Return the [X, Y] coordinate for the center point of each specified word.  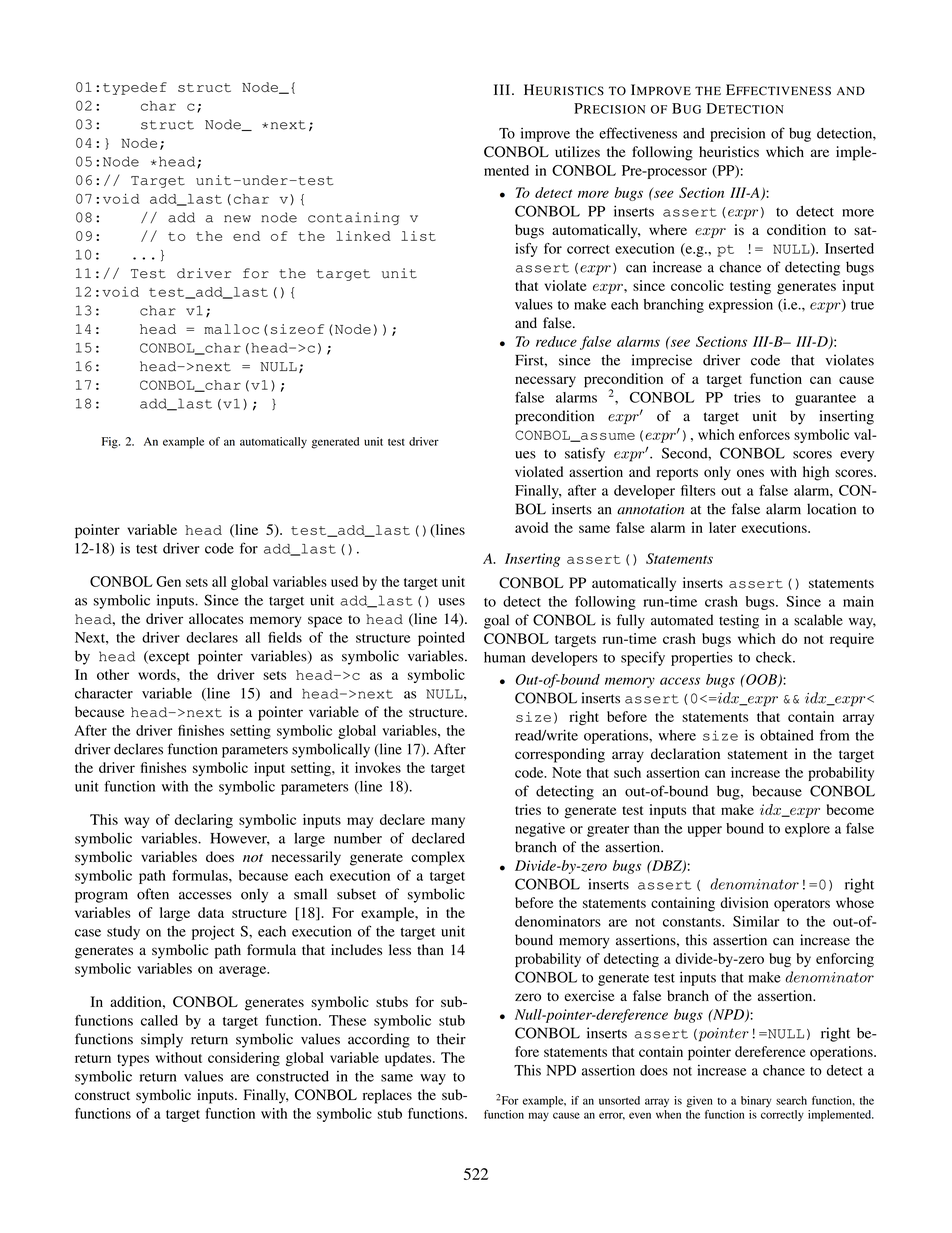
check [775, 657]
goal [496, 621]
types [133, 1060]
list [418, 236]
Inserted [849, 248]
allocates [216, 618]
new [237, 219]
